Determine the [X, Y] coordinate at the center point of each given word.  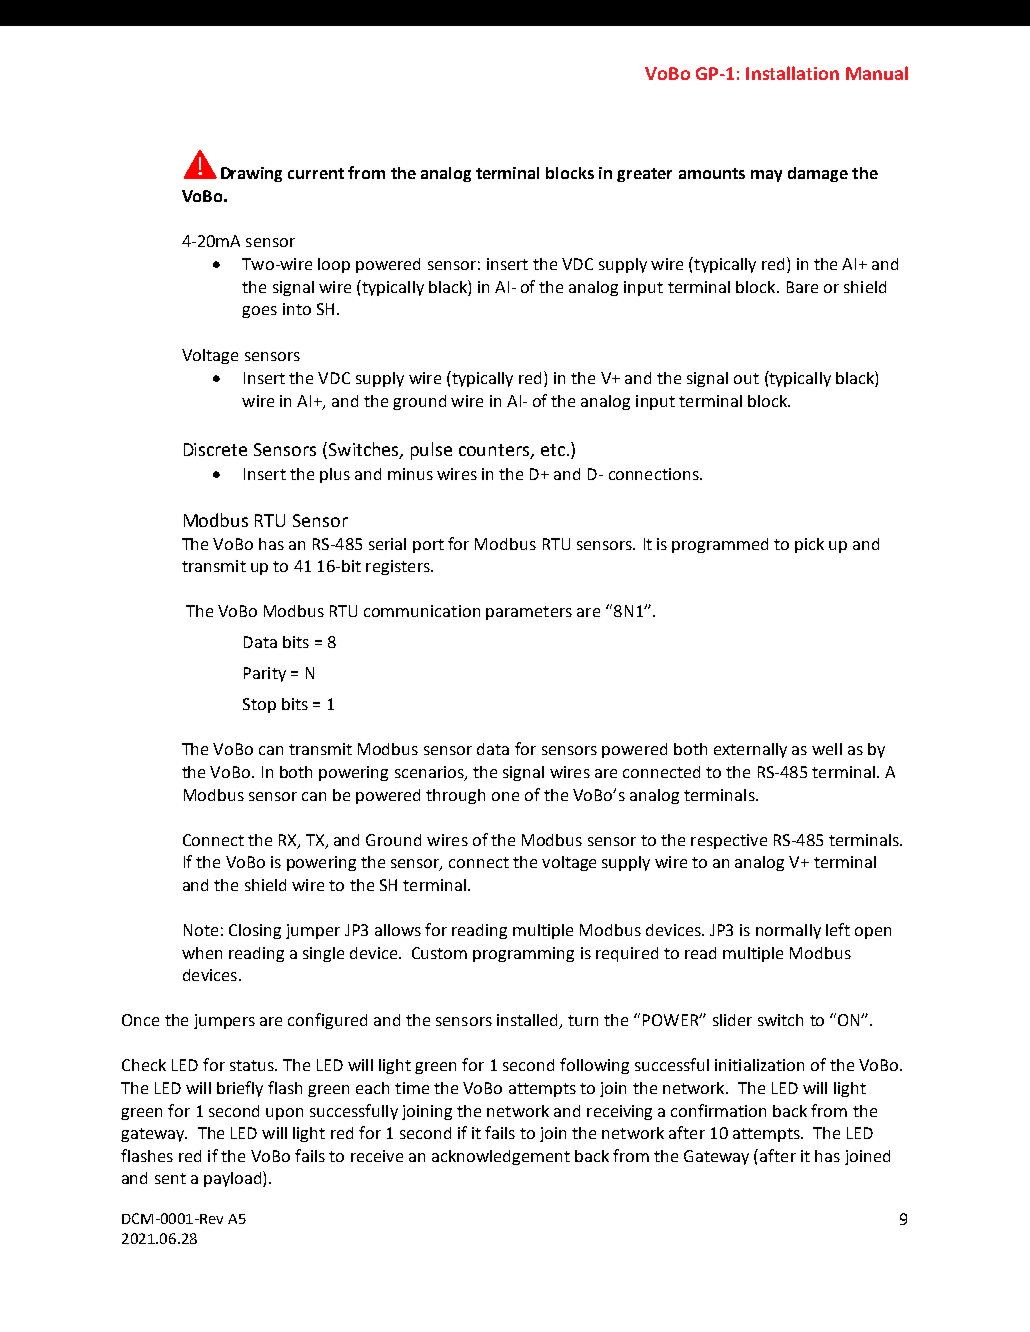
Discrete [215, 449]
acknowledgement [501, 1157]
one [505, 796]
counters [495, 451]
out [746, 378]
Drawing [251, 174]
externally [750, 750]
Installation [792, 73]
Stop [259, 705]
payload [234, 1179]
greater [644, 175]
